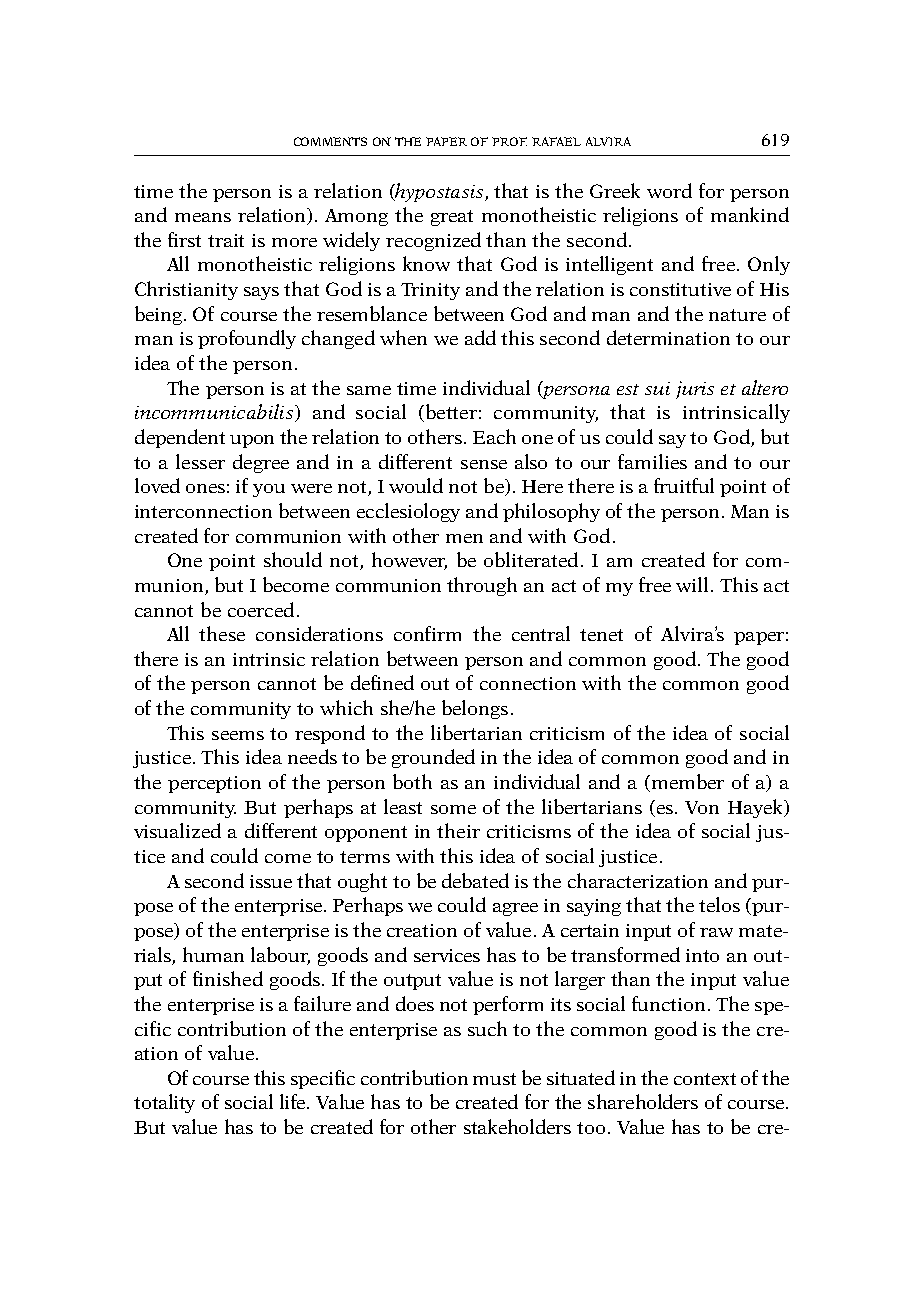 This screenshot has height=1301, width=924. Describe the element at coordinates (719, 904) in the screenshot. I see `telos` at that location.
